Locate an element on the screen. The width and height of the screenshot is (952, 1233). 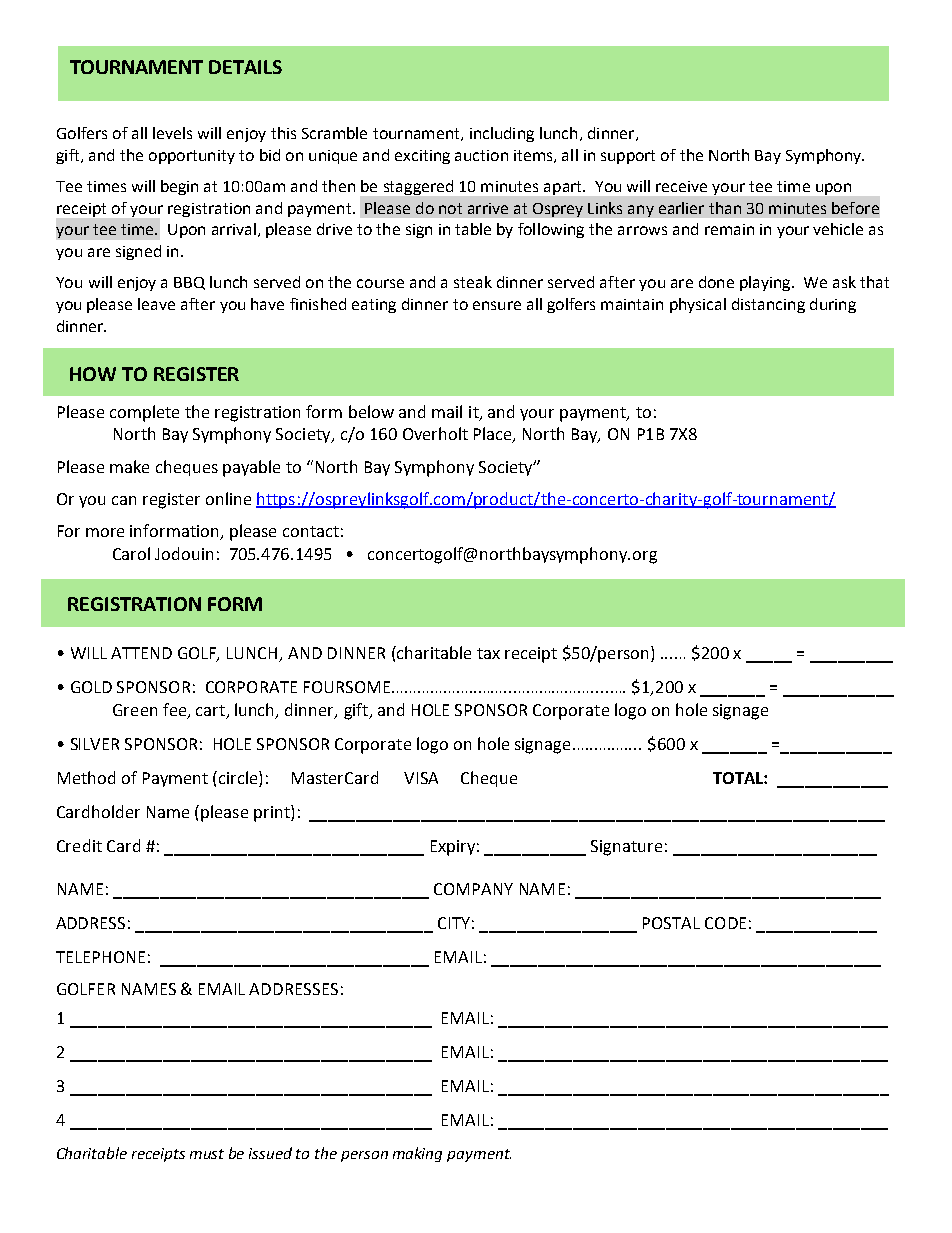
Place is located at coordinates (494, 435).
